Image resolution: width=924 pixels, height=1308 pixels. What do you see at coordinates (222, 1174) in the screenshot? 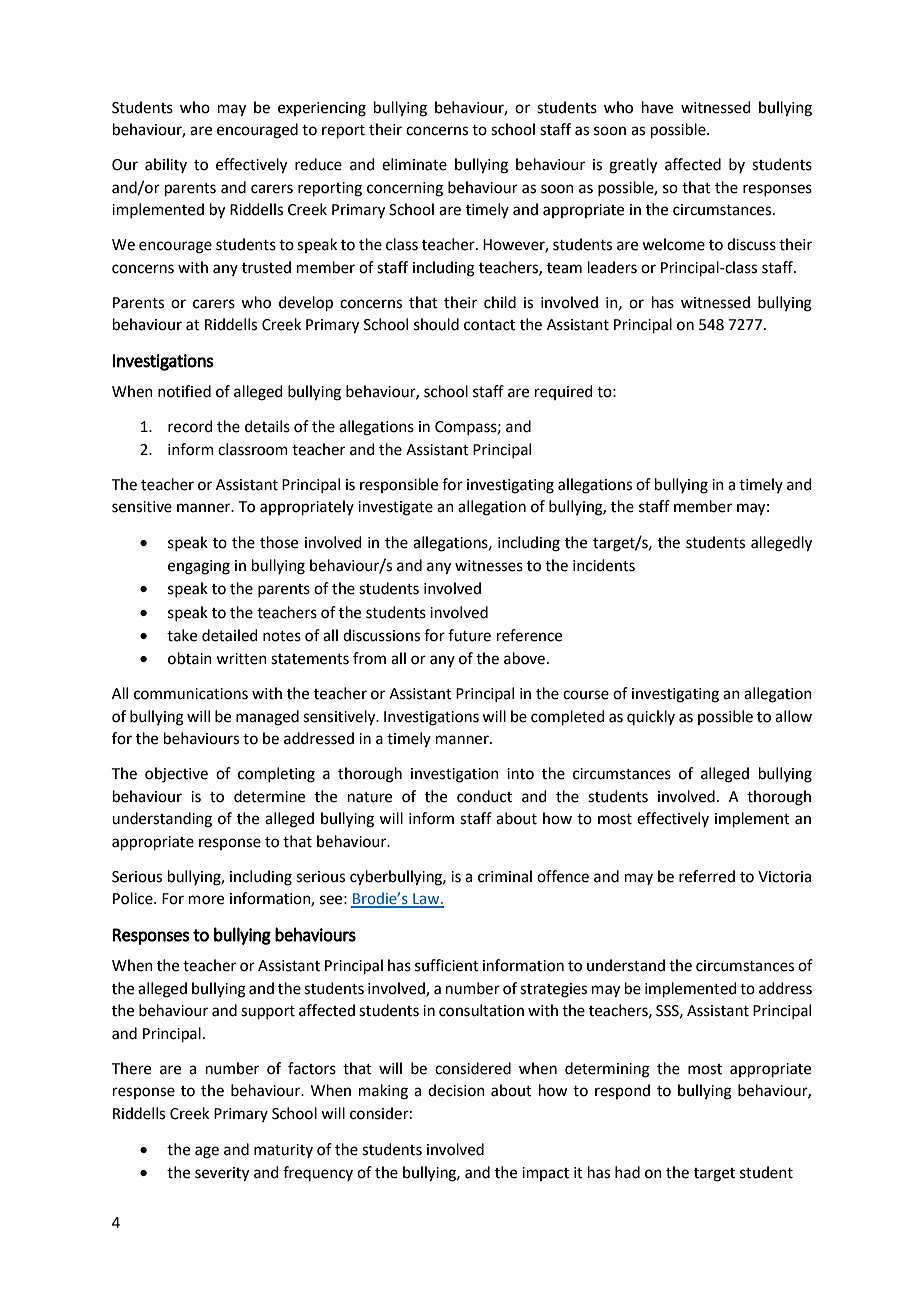
I see `severity` at bounding box center [222, 1174].
